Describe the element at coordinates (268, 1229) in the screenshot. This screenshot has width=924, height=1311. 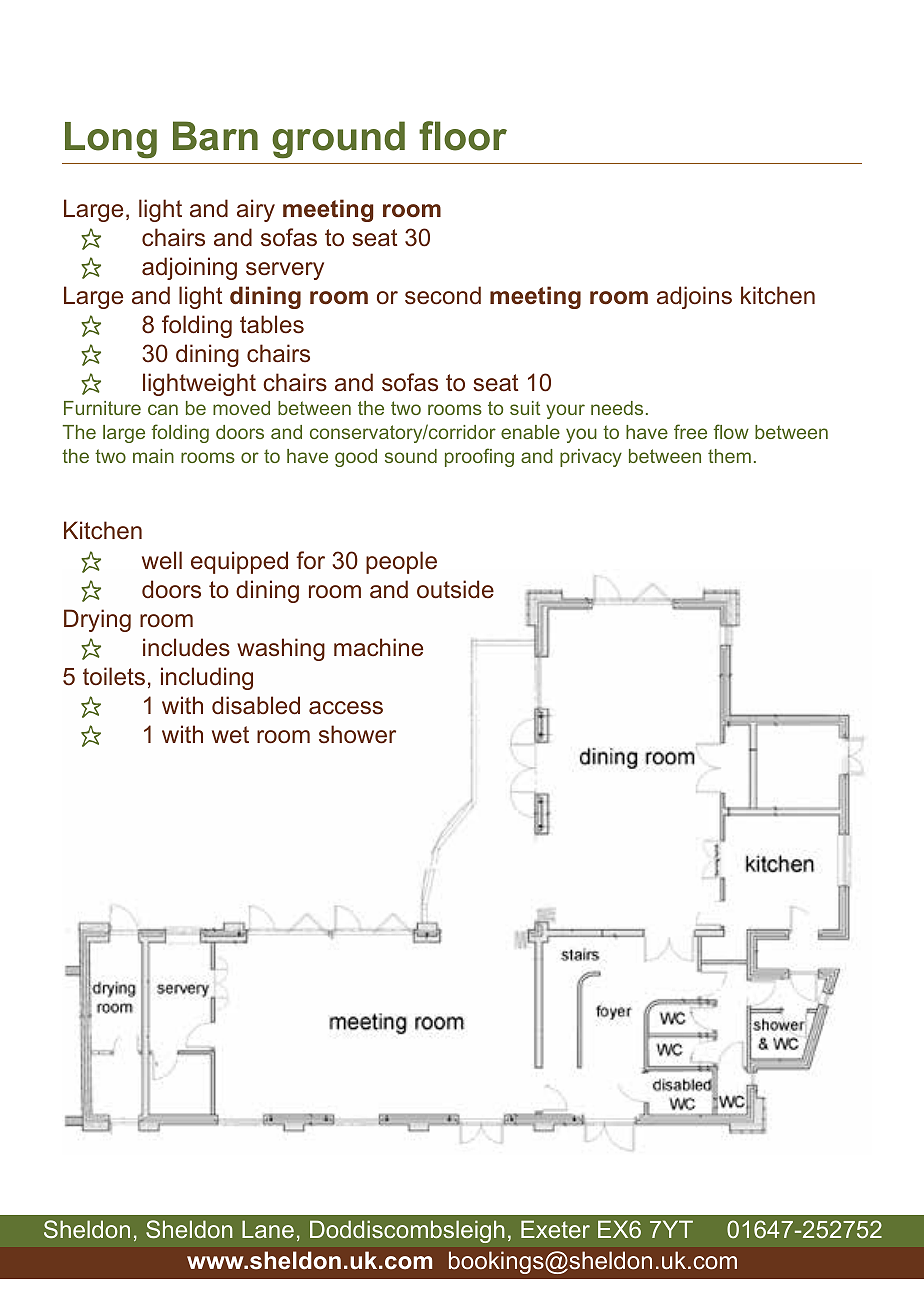
I see `Lane` at that location.
